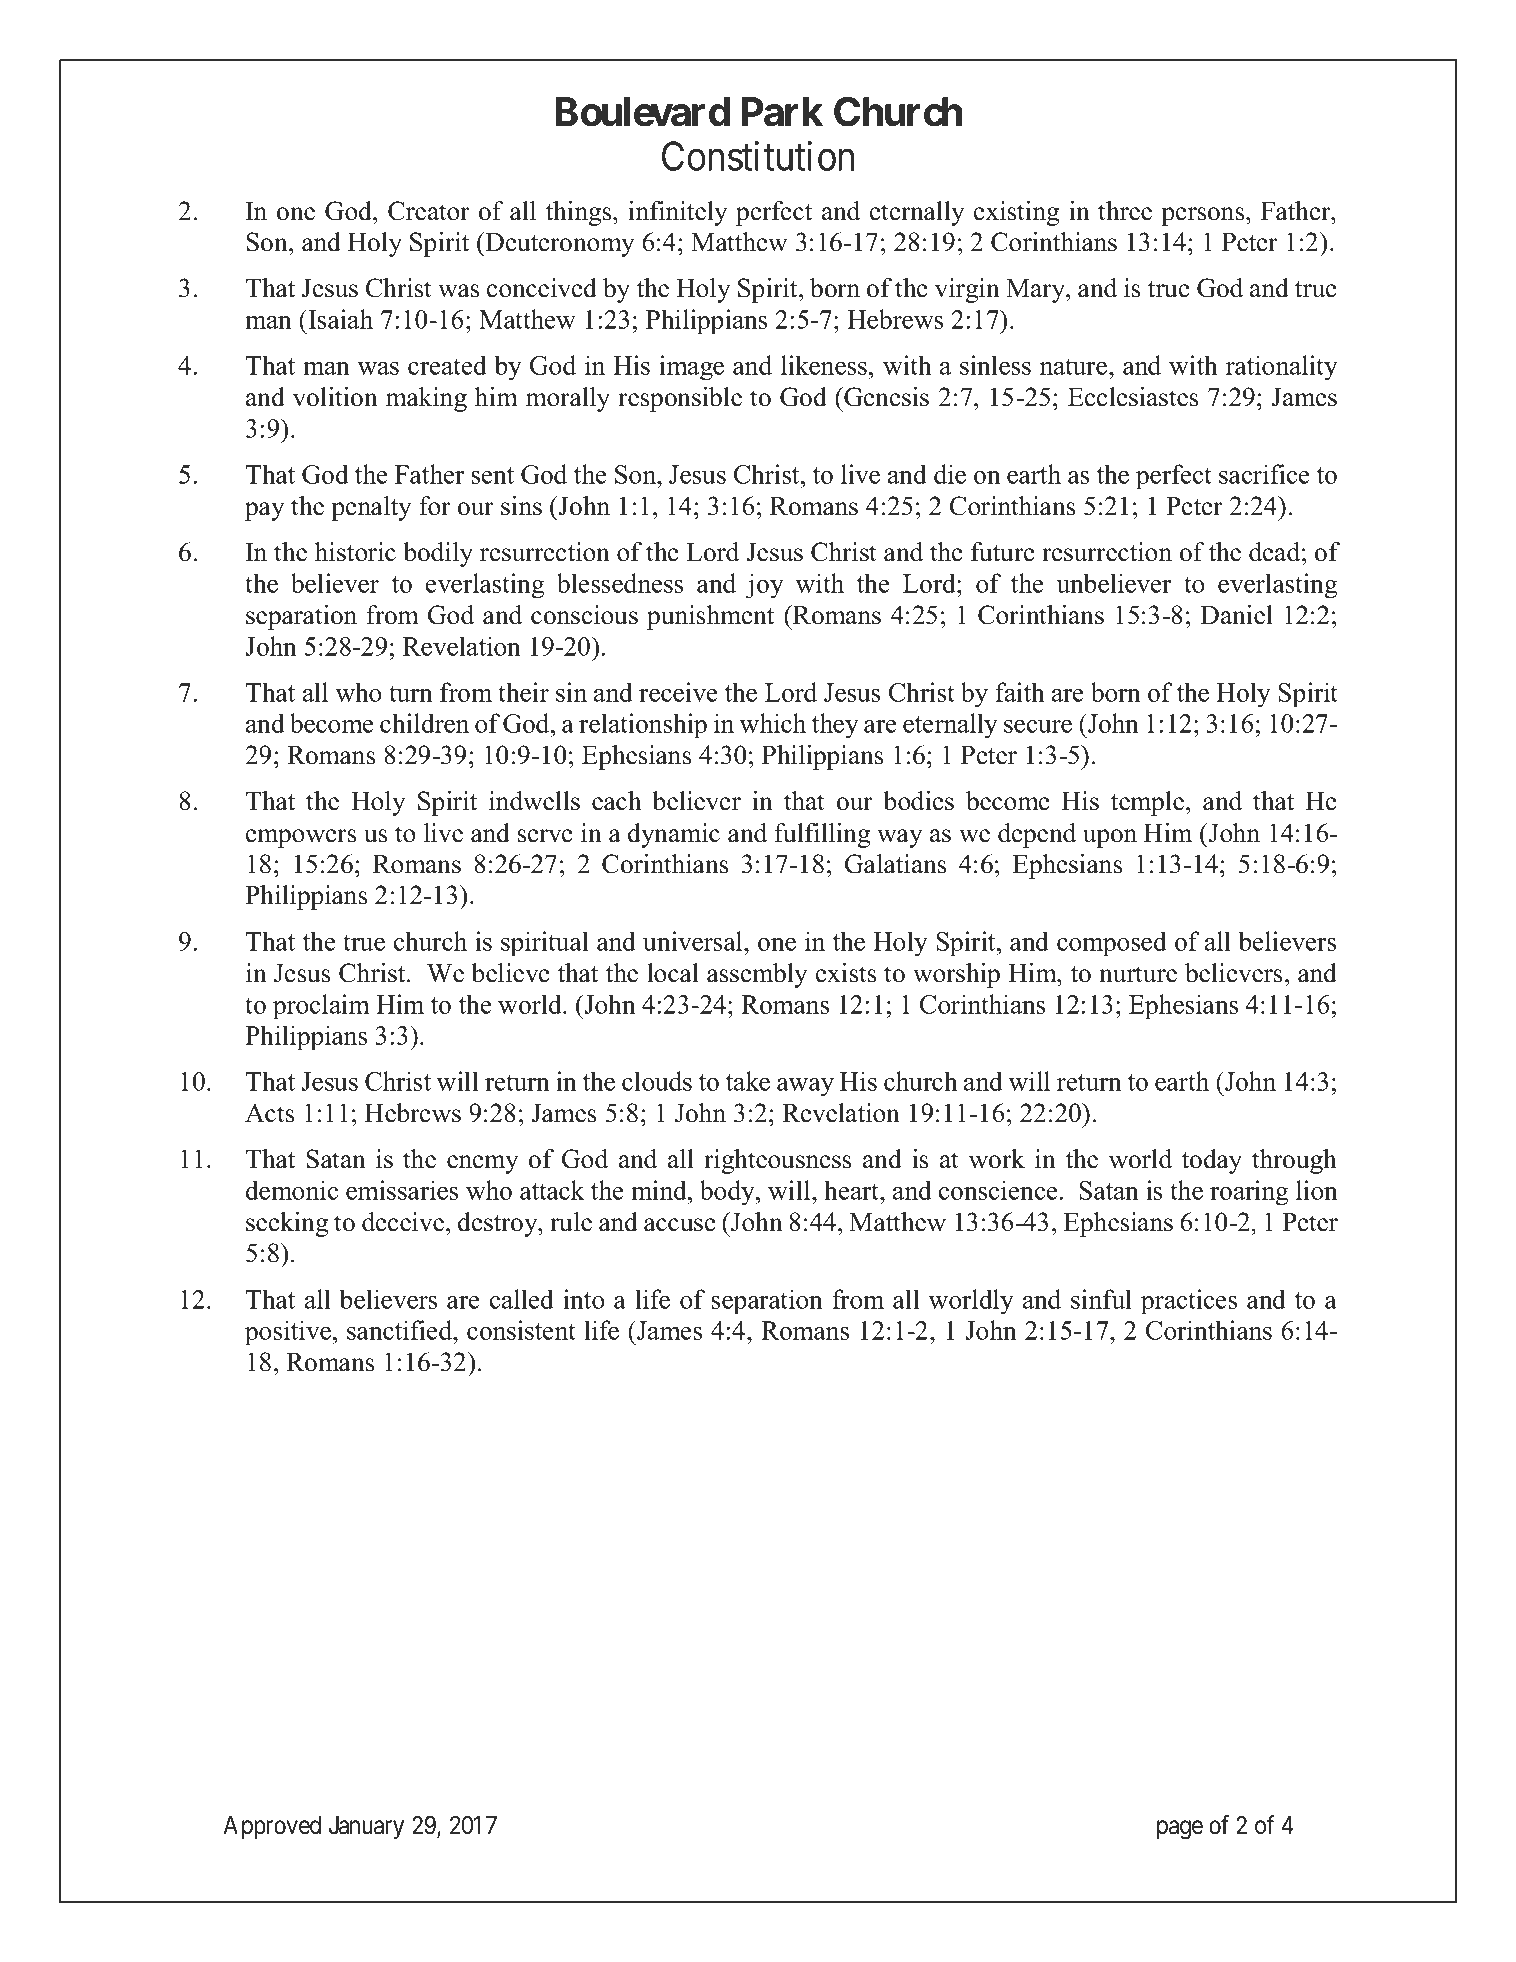 Image resolution: width=1516 pixels, height=1962 pixels. I want to click on January, so click(366, 1827).
